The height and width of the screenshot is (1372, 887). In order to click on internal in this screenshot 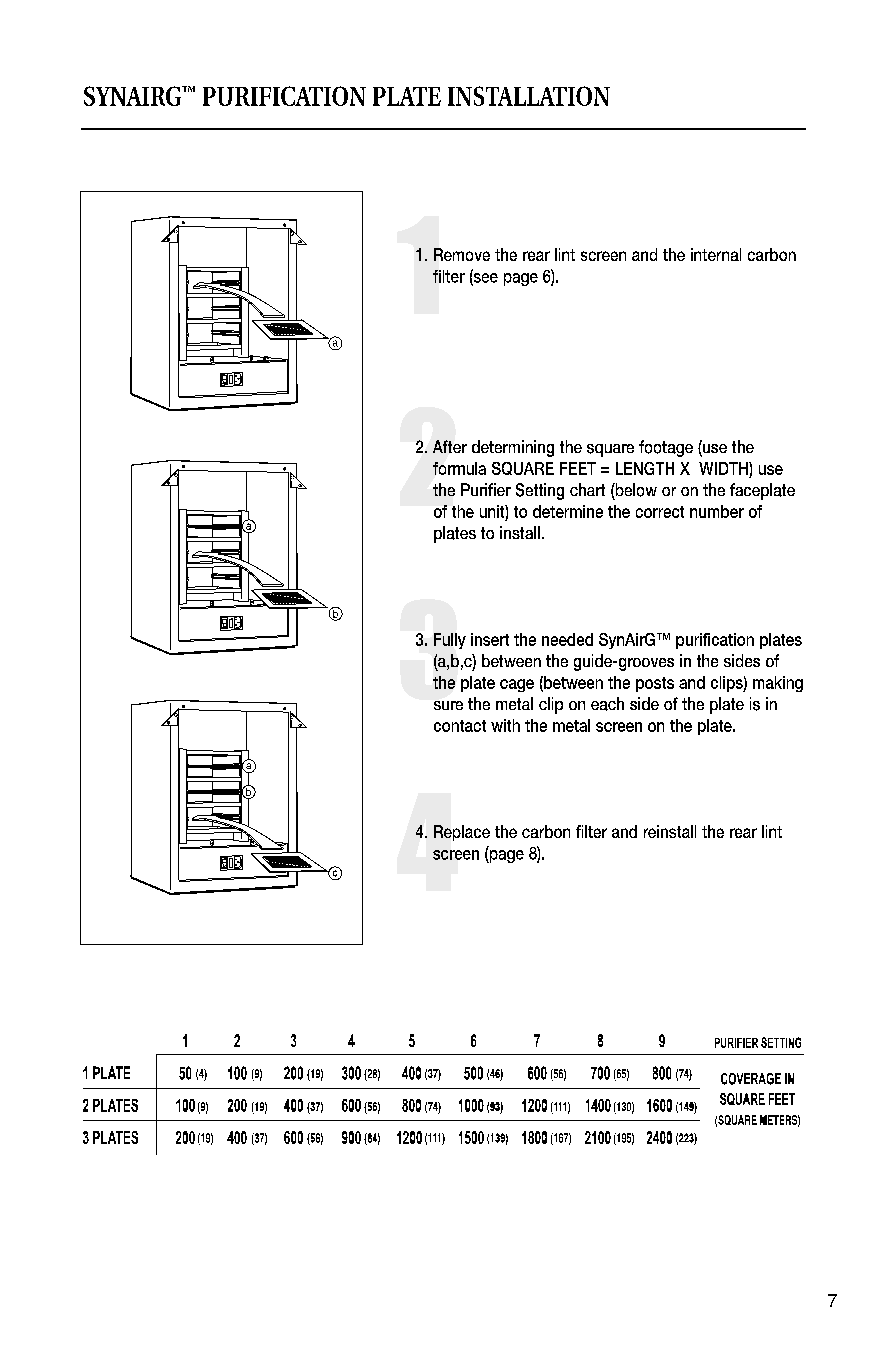, I will do `click(716, 254)`.
